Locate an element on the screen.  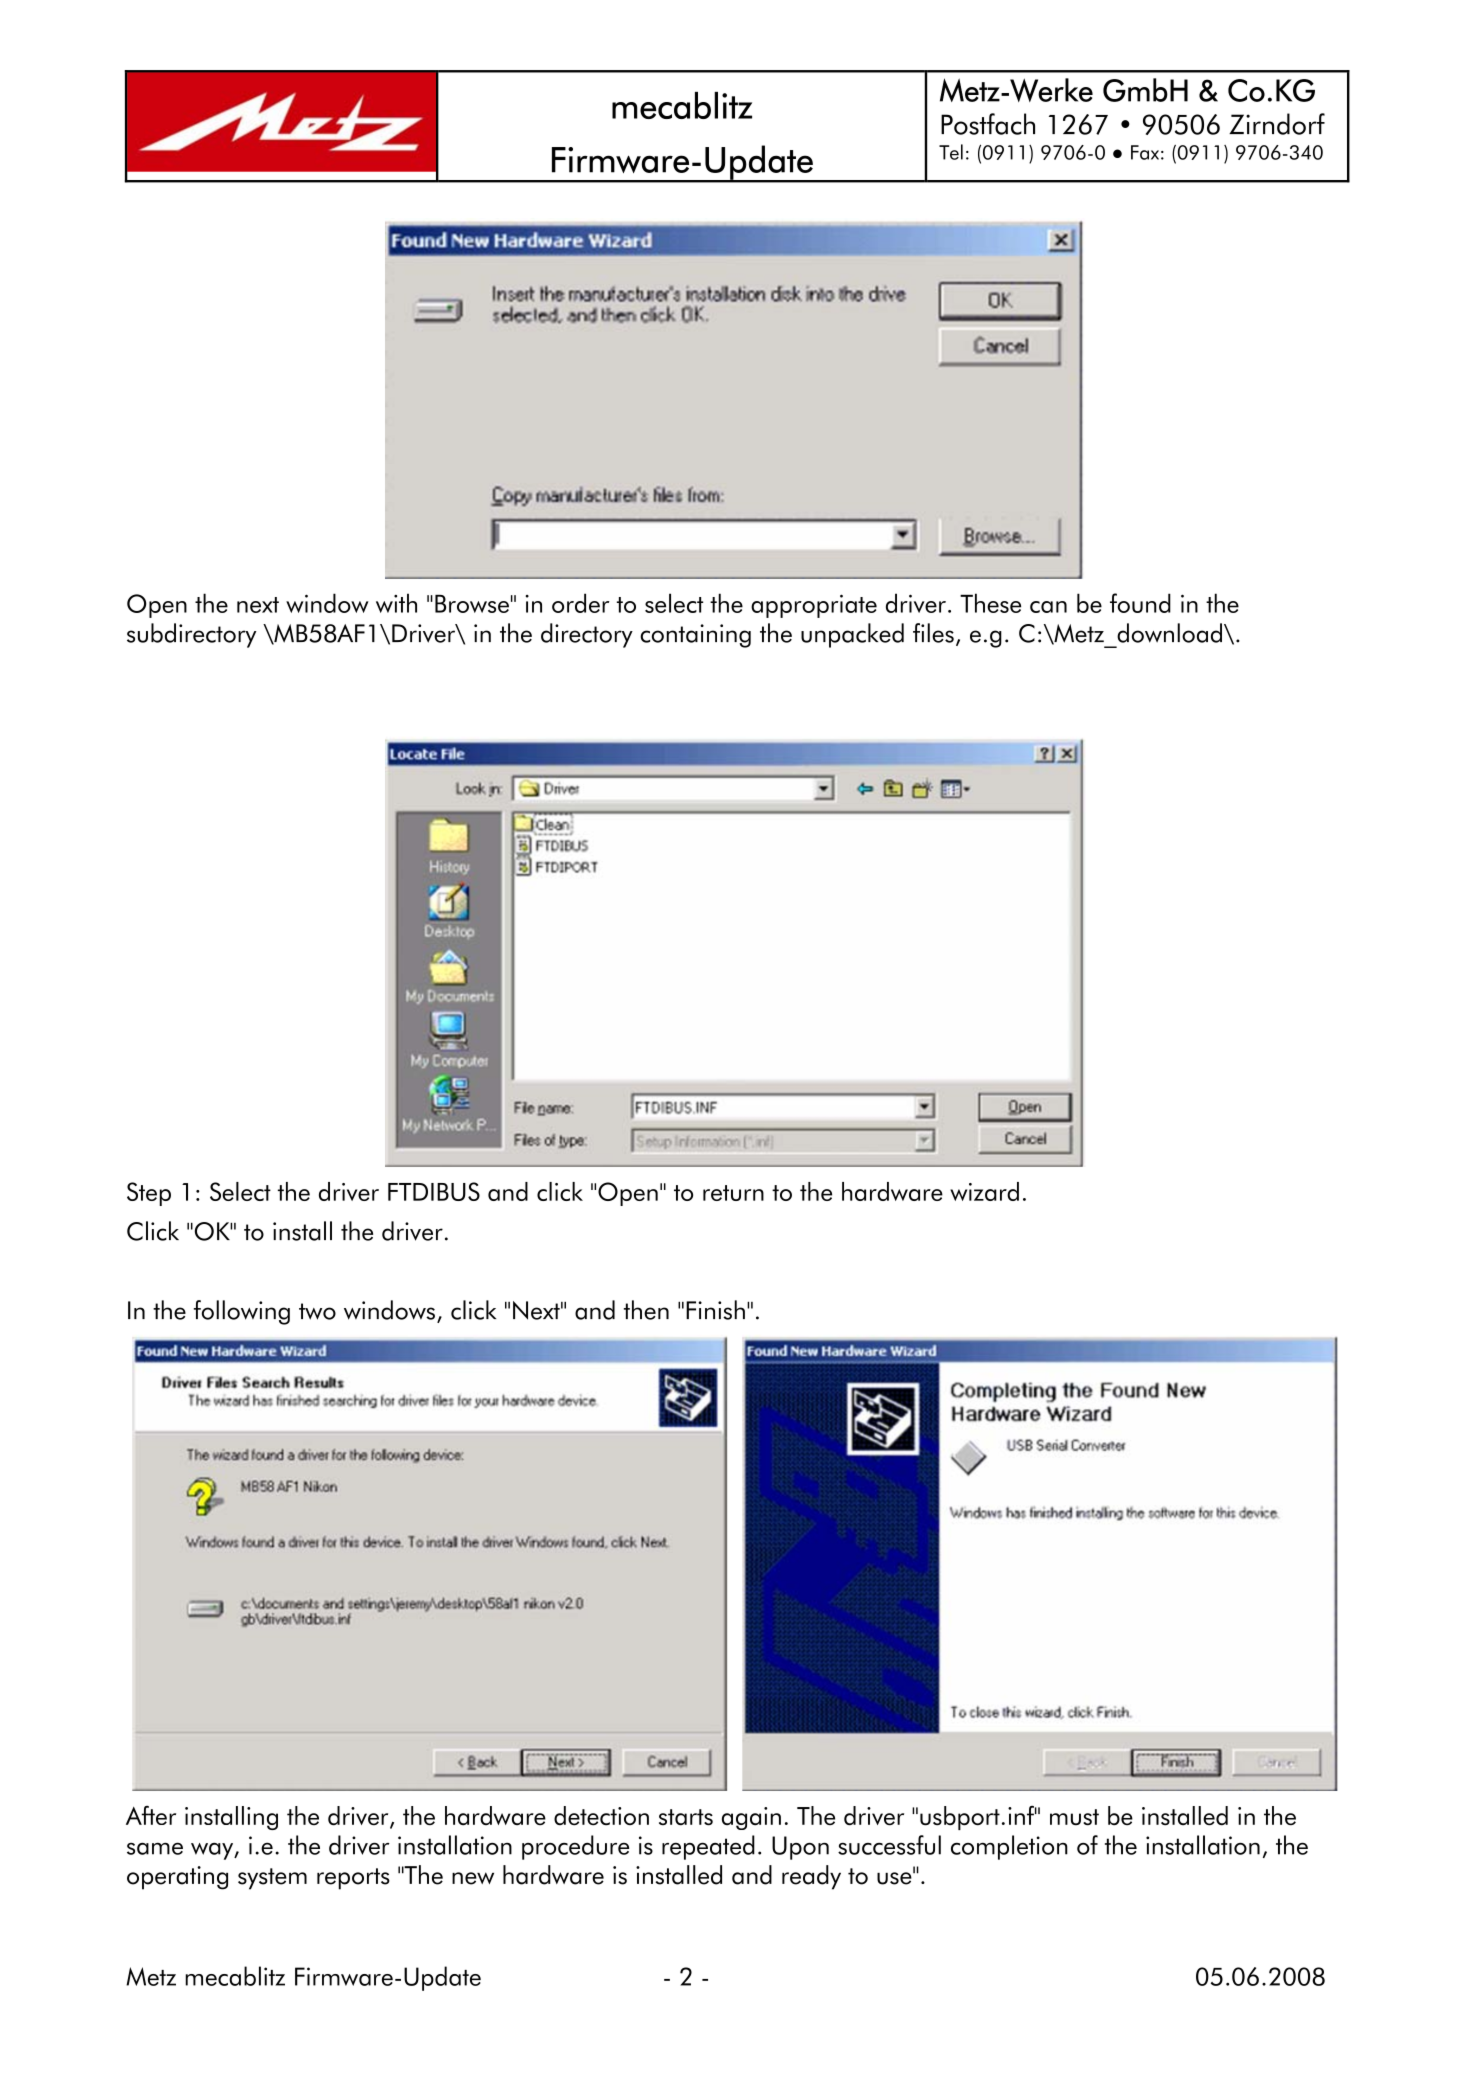
wizard is located at coordinates (984, 1191).
